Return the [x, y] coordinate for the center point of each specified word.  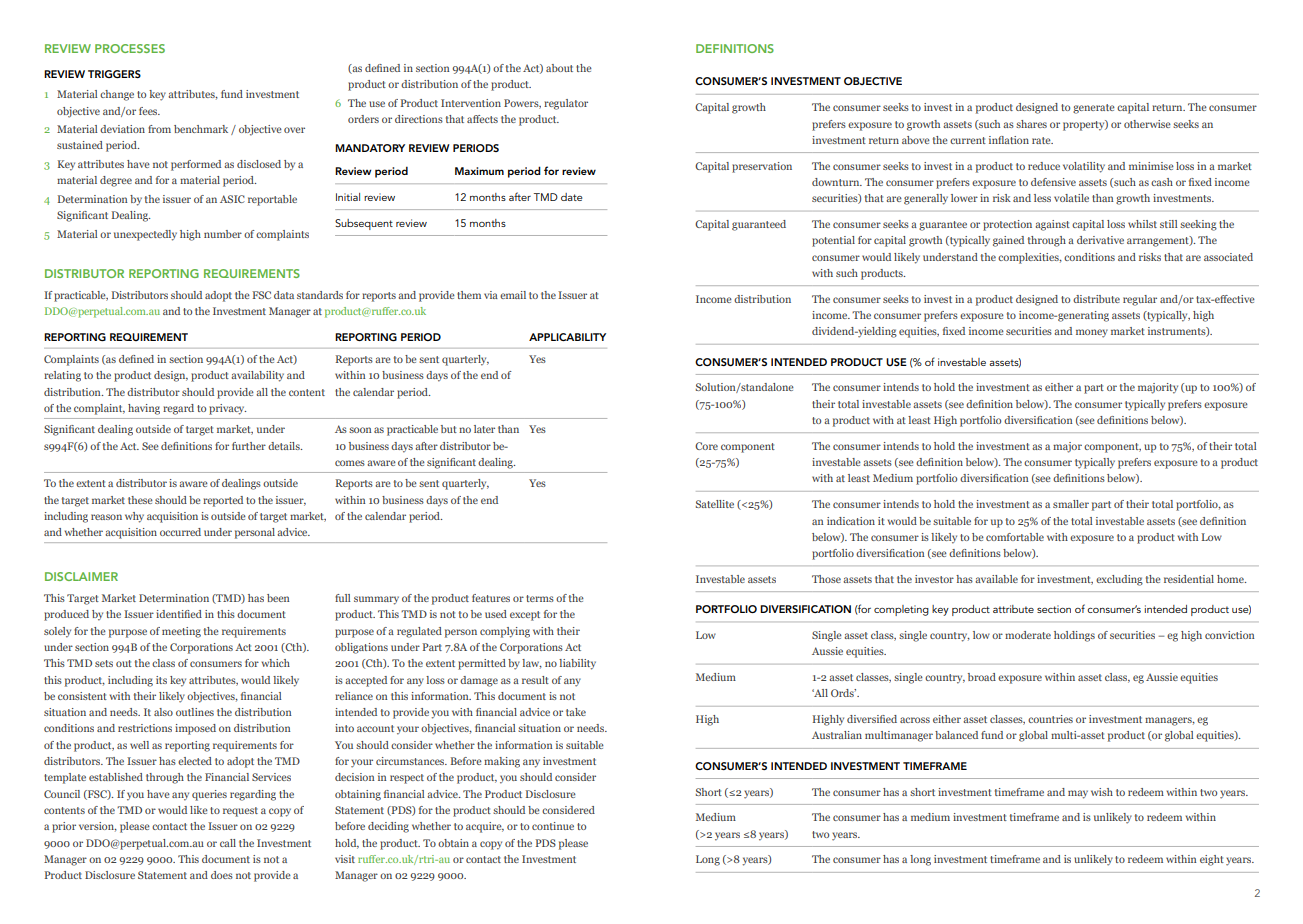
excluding [1119, 580]
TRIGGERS [114, 74]
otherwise [1147, 124]
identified [179, 614]
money [1092, 333]
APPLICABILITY [567, 337]
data [284, 295]
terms [540, 598]
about [559, 68]
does [222, 875]
